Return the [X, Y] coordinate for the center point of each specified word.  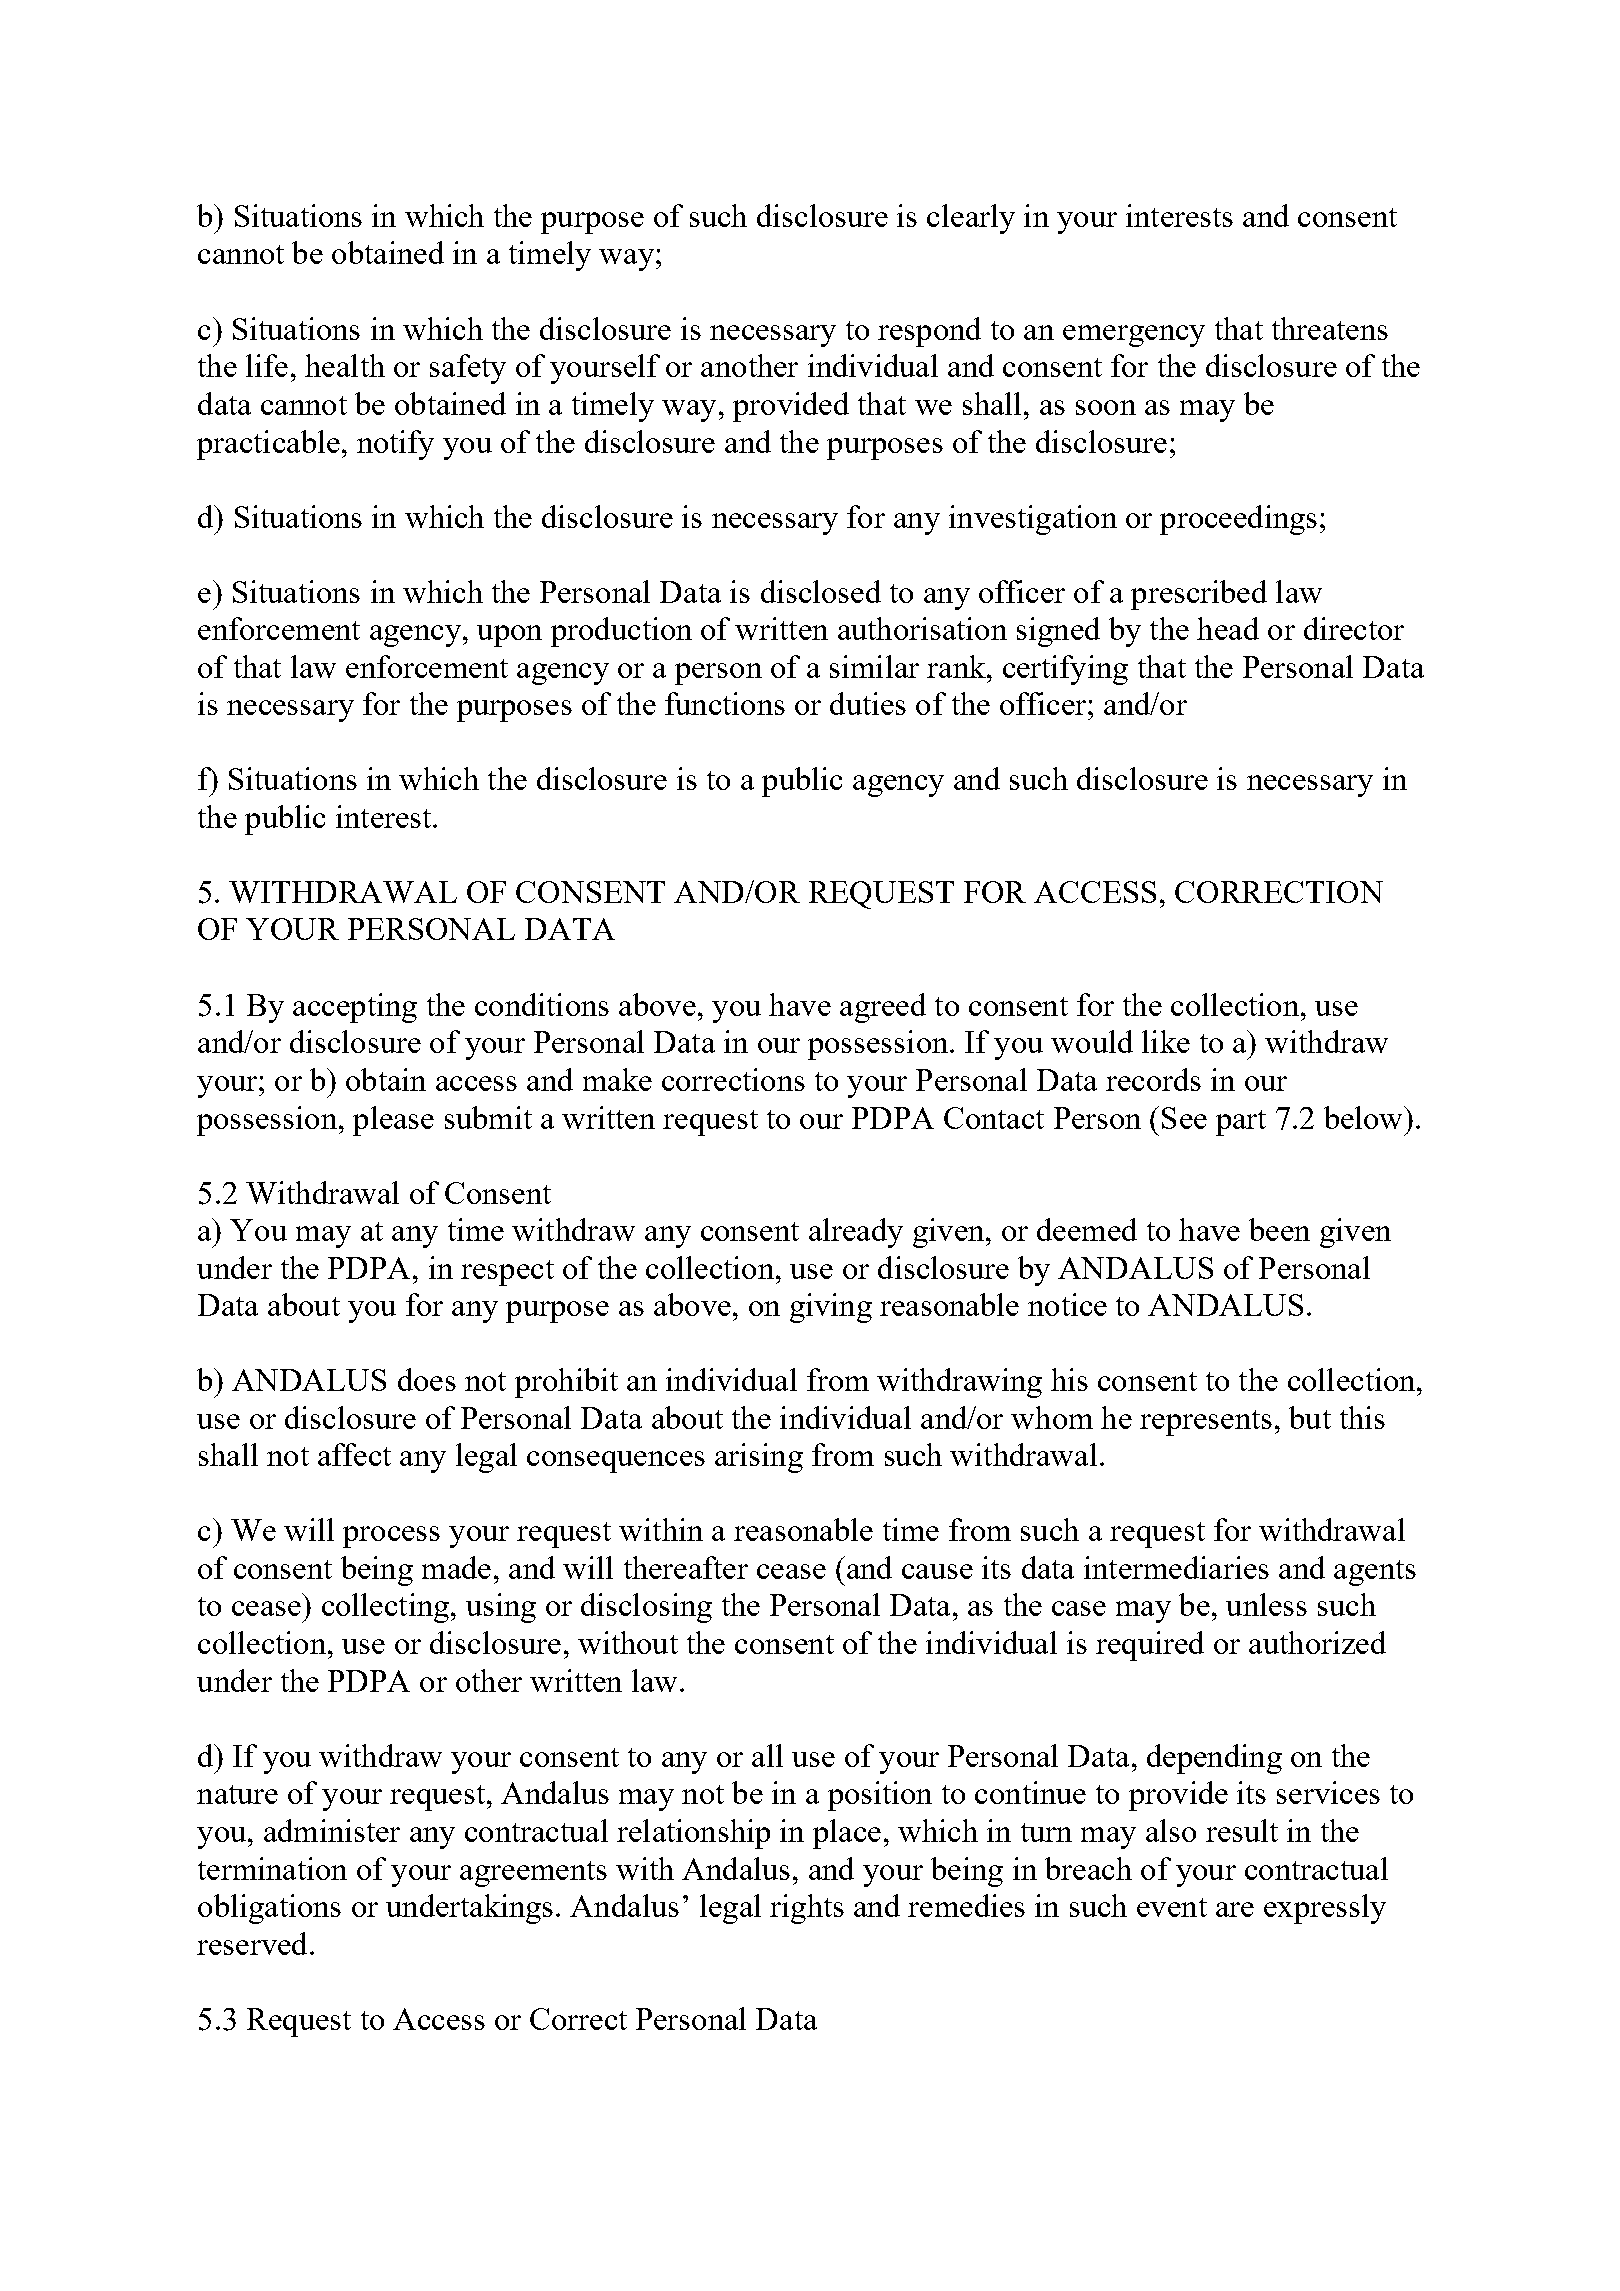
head [1228, 628]
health [345, 365]
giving [831, 1308]
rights [807, 1909]
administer [332, 1830]
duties [868, 703]
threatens [1330, 328]
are [1235, 1909]
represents [1206, 1423]
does [427, 1379]
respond [929, 332]
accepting [355, 1008]
